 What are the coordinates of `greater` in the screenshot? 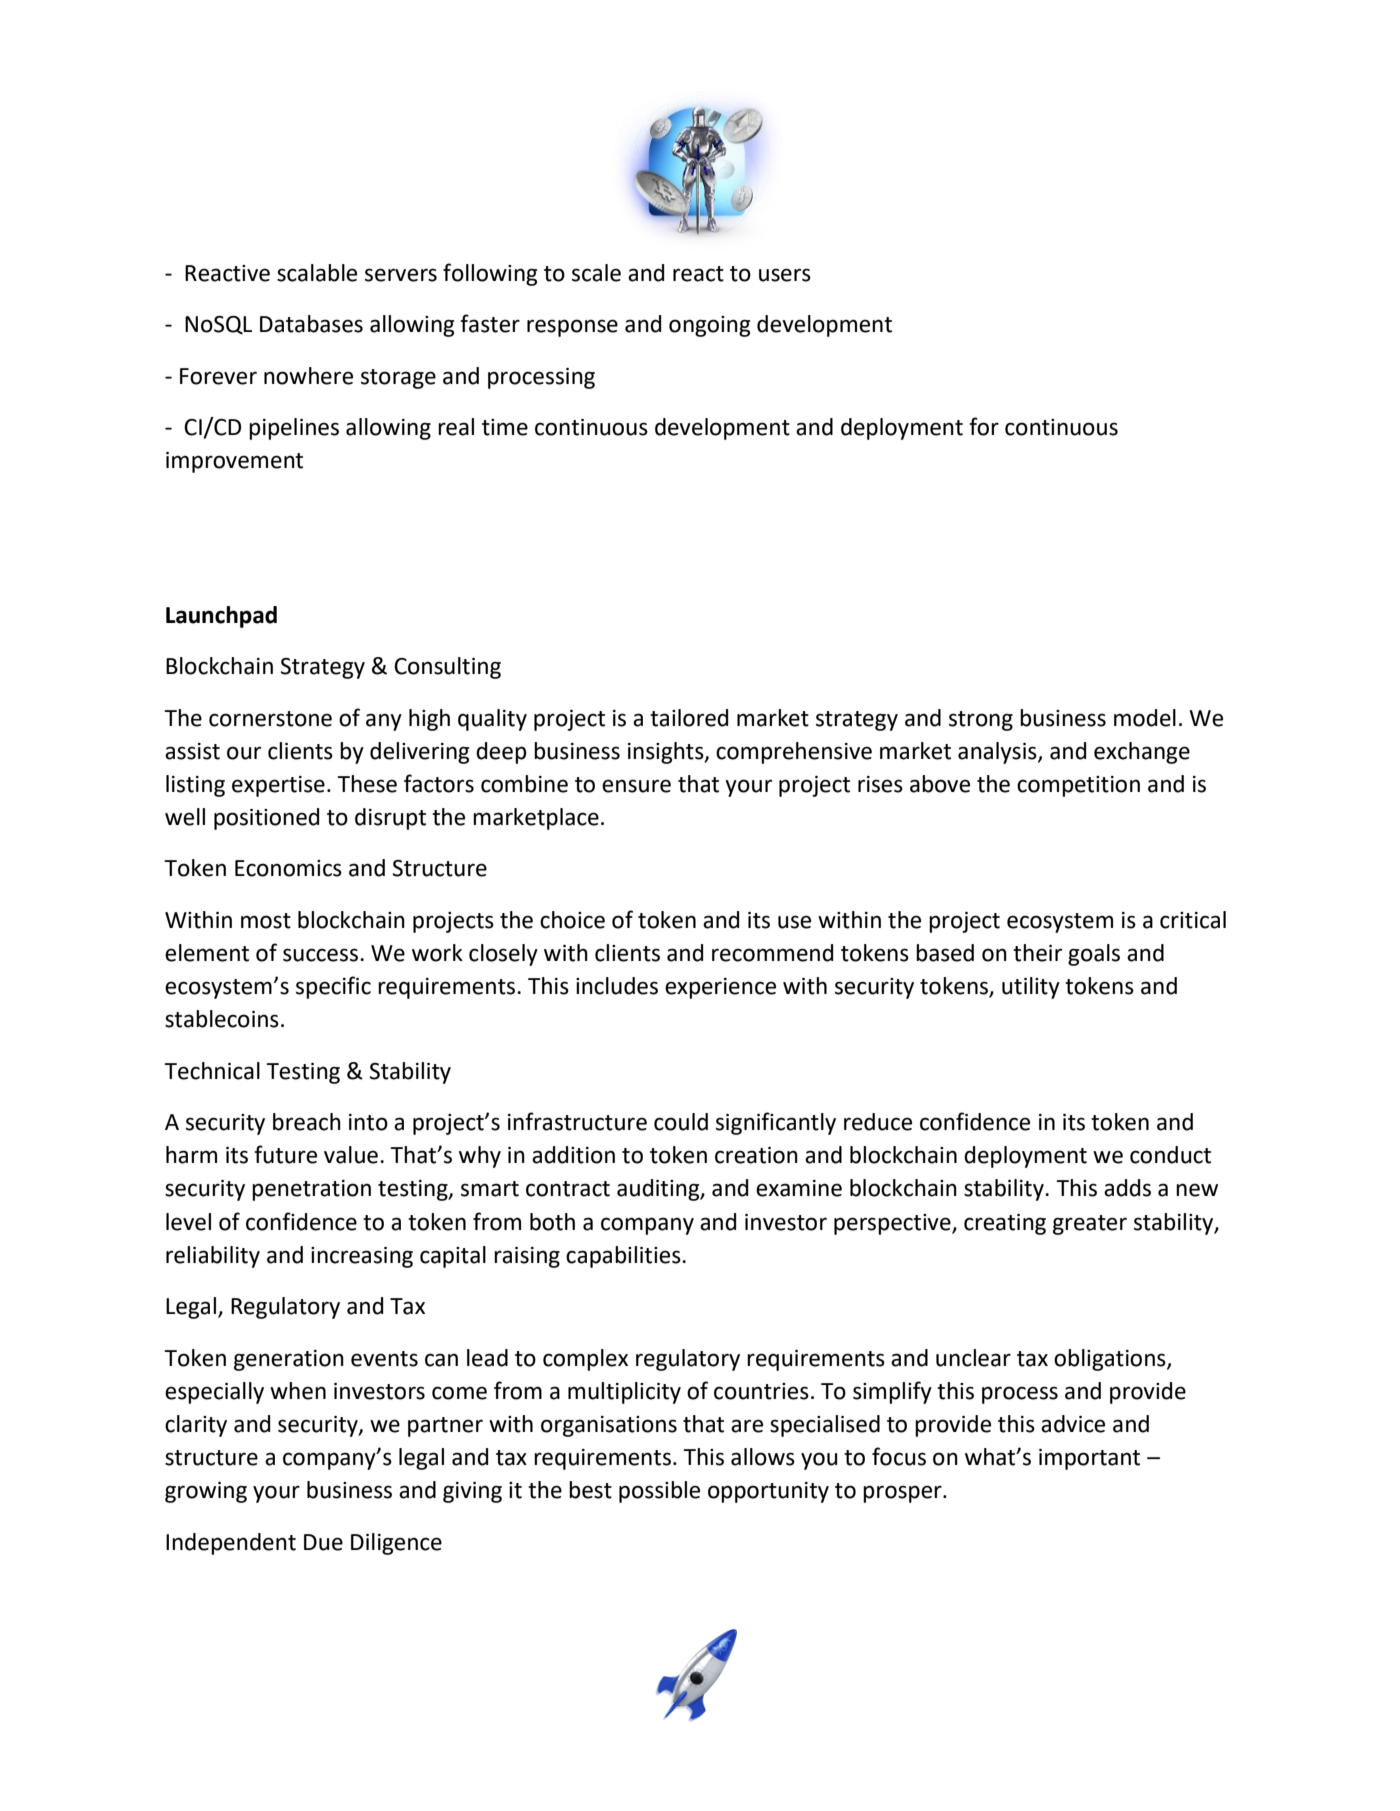 It's located at (1090, 1225).
